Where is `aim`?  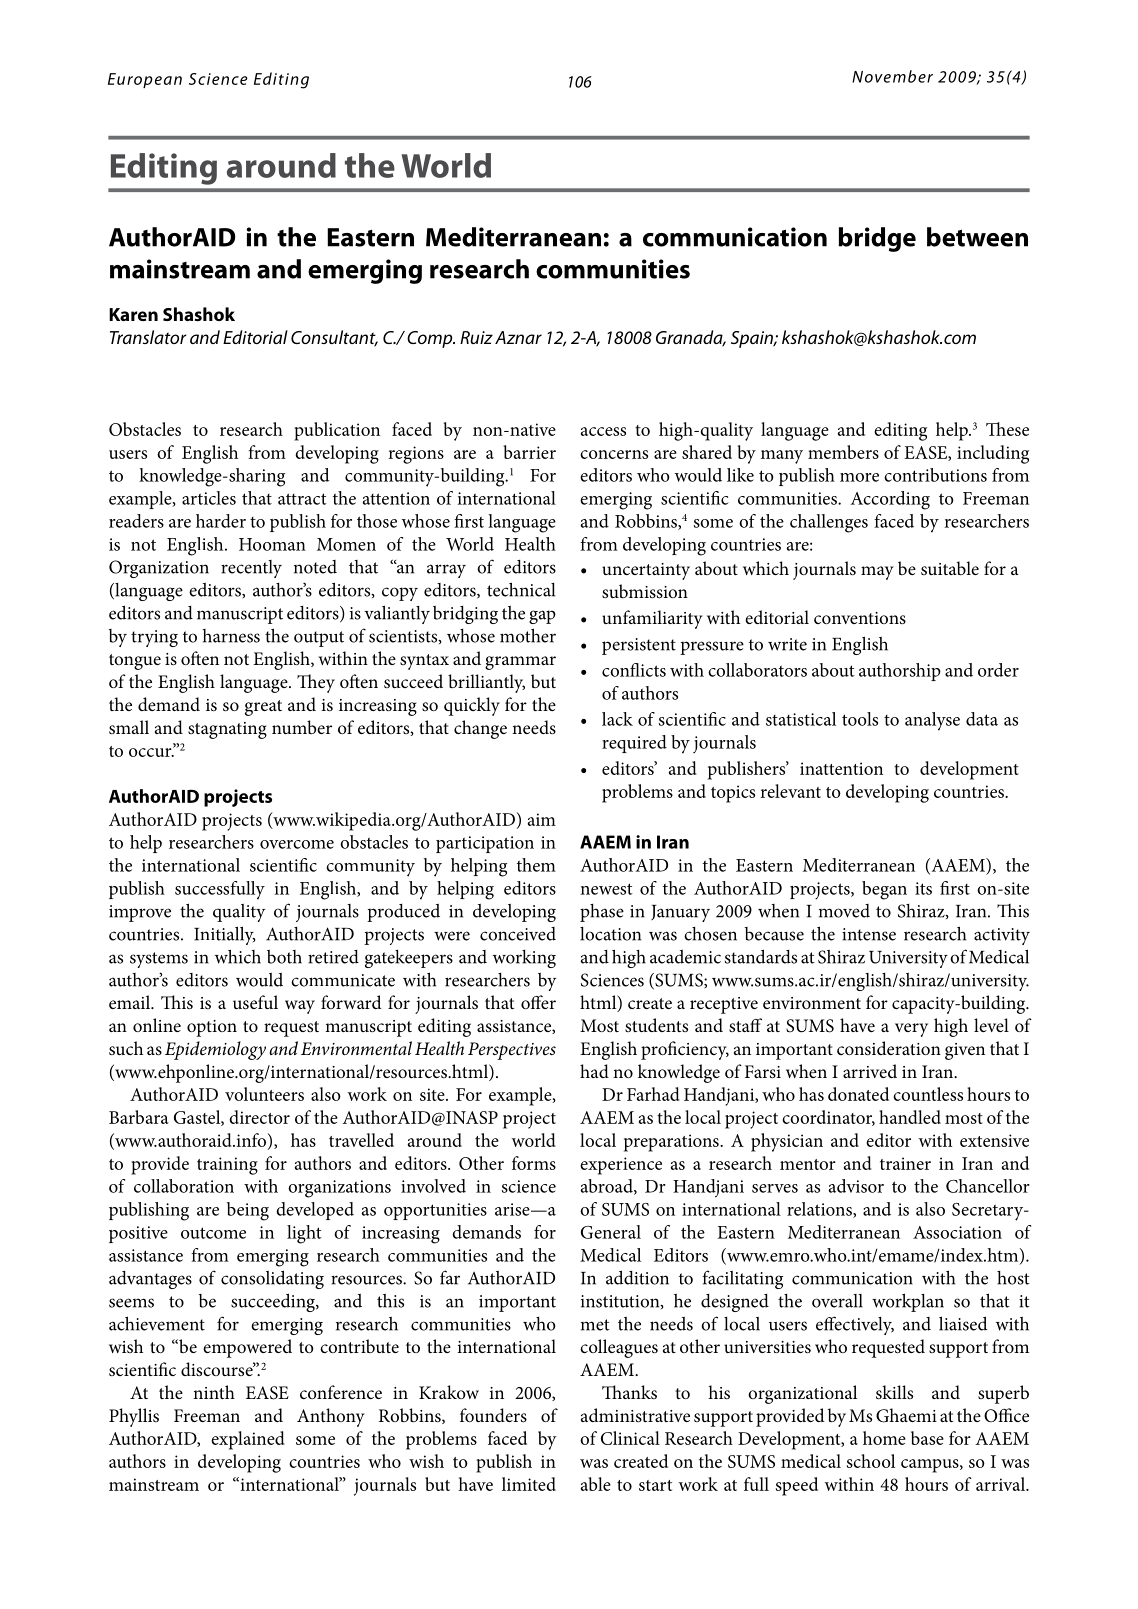 aim is located at coordinates (542, 819).
